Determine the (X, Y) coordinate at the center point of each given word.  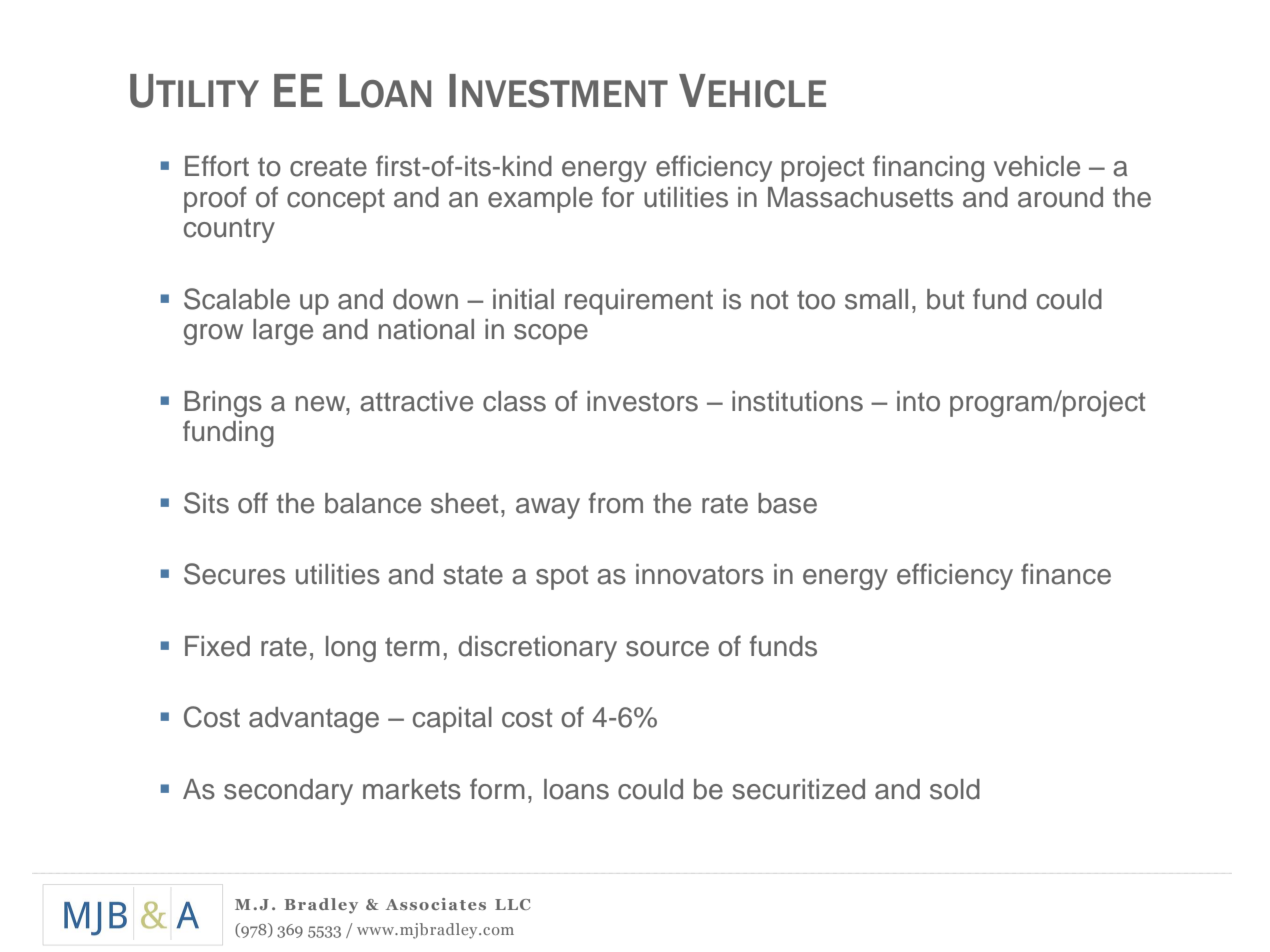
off (253, 503)
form (497, 789)
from (615, 503)
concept (336, 200)
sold (955, 789)
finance (1066, 574)
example (540, 200)
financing (928, 168)
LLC (513, 904)
